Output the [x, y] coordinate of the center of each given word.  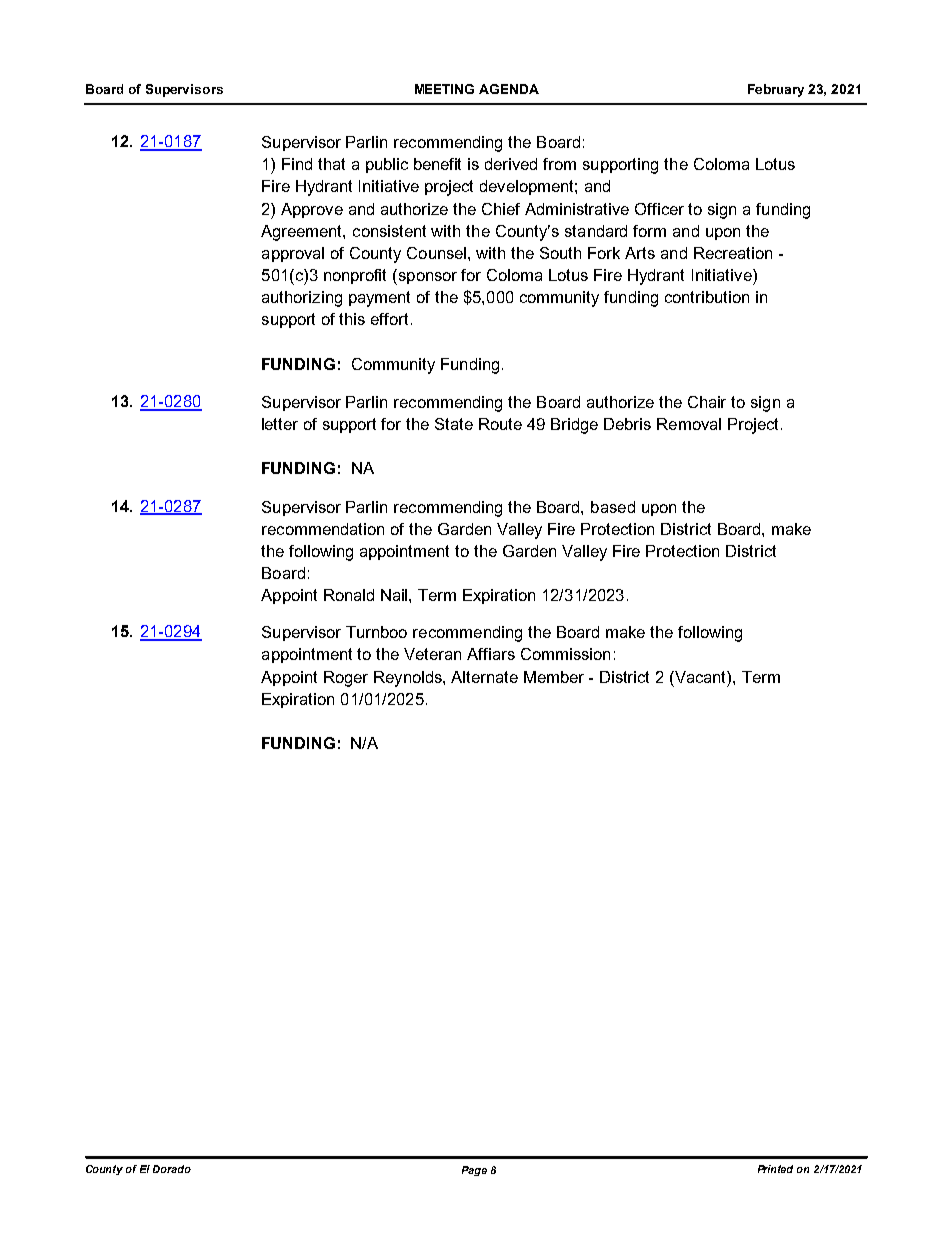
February [776, 90]
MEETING [444, 89]
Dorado [172, 1169]
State [454, 424]
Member [554, 677]
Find [297, 164]
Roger [346, 679]
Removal [689, 424]
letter [280, 424]
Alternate [484, 677]
